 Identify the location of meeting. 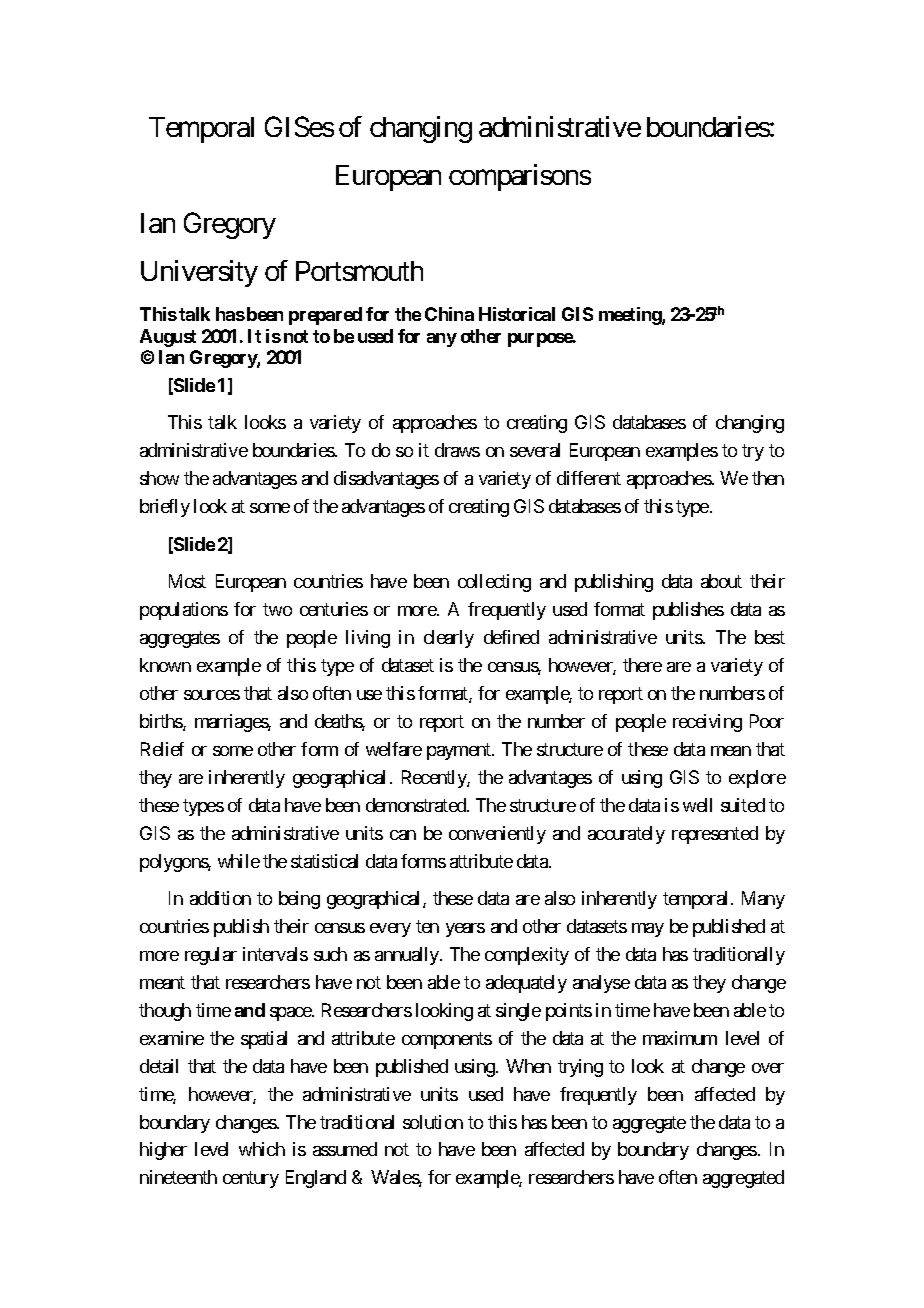
(631, 316).
